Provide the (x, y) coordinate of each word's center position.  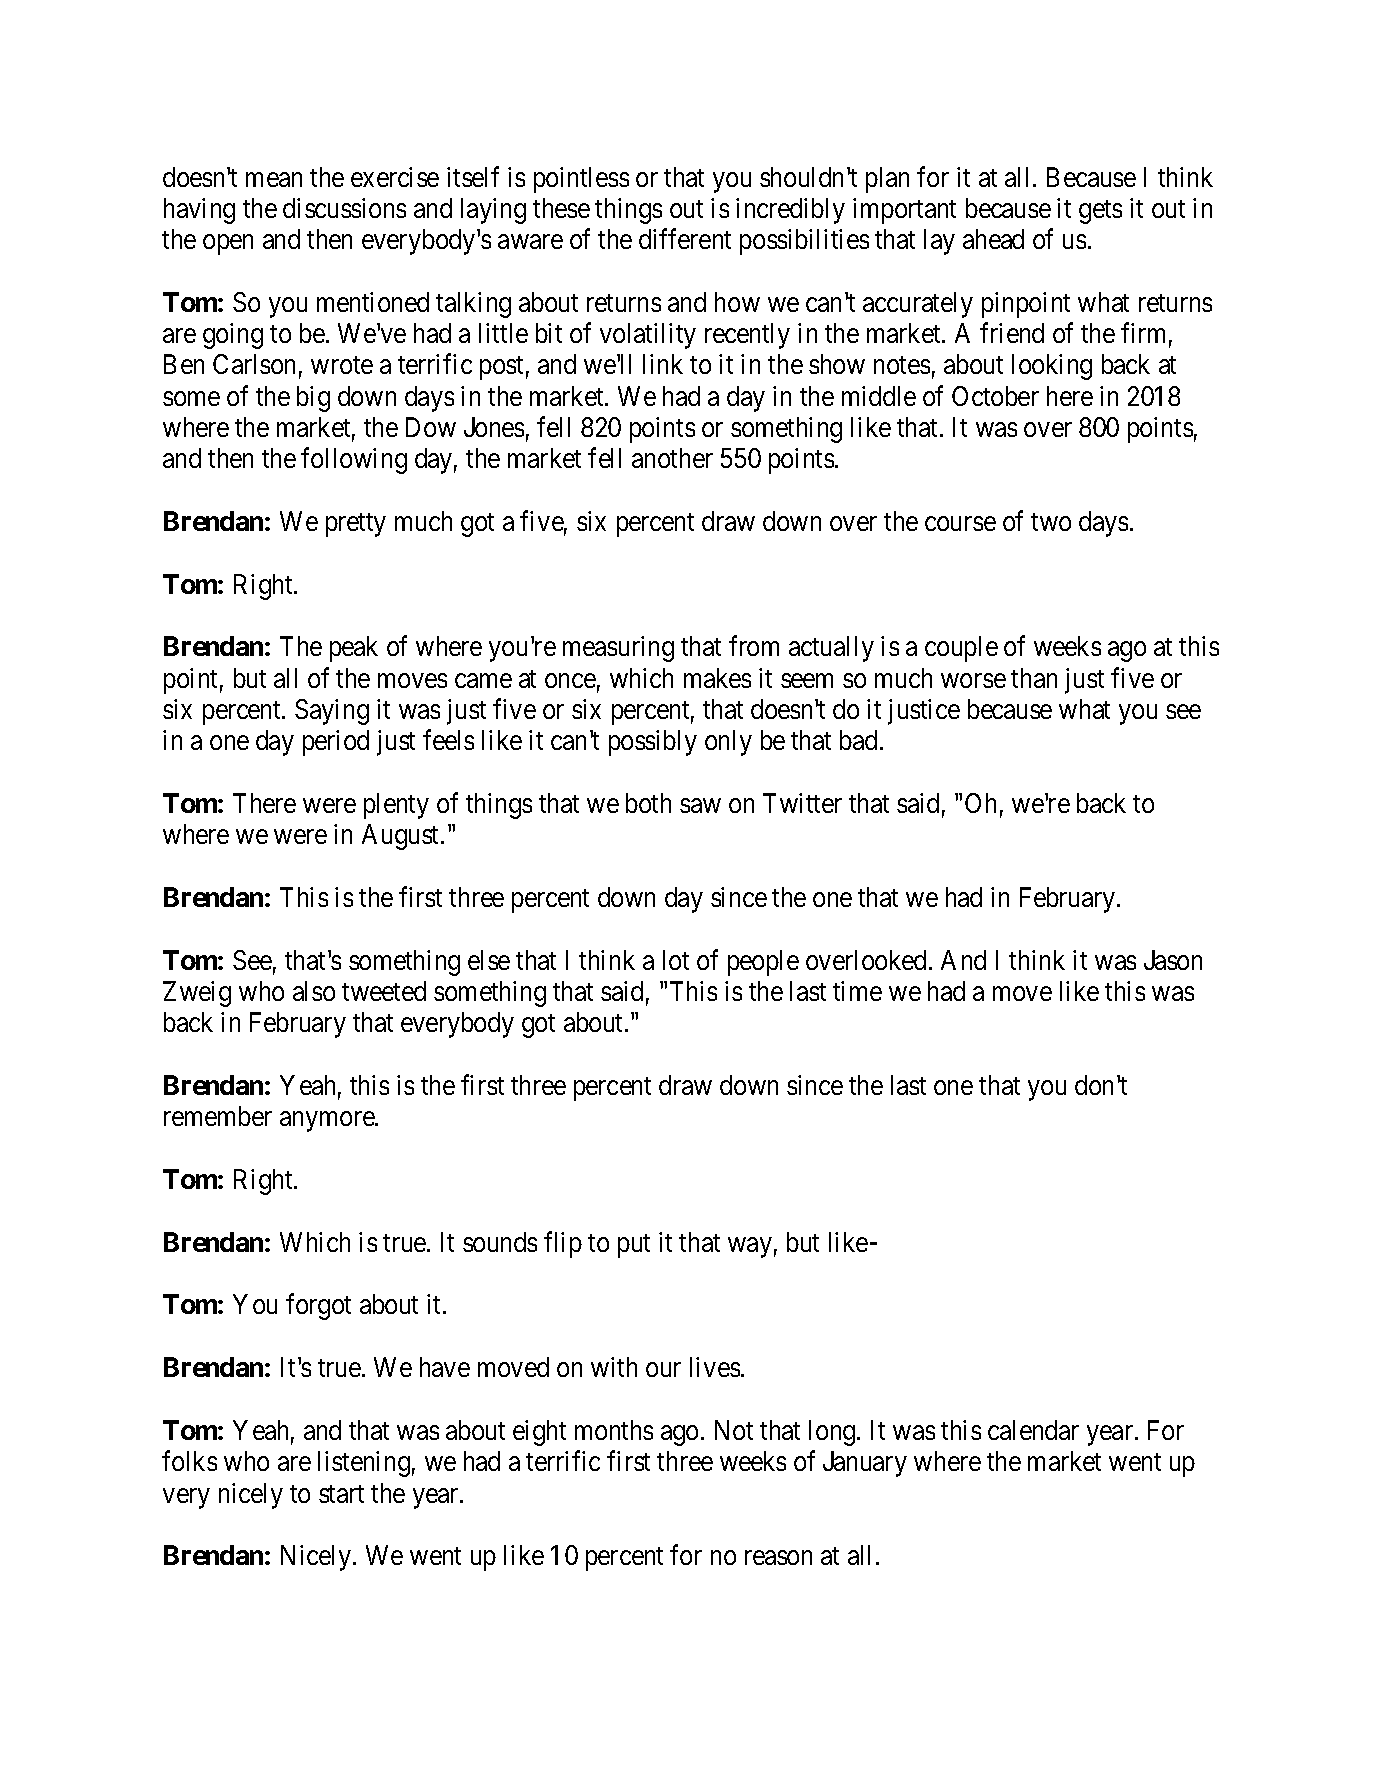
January (865, 1464)
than (1034, 678)
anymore (328, 1122)
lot (676, 960)
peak (354, 649)
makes (717, 678)
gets (1100, 212)
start (341, 1494)
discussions (344, 208)
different (685, 239)
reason (778, 1558)
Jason (1173, 960)
